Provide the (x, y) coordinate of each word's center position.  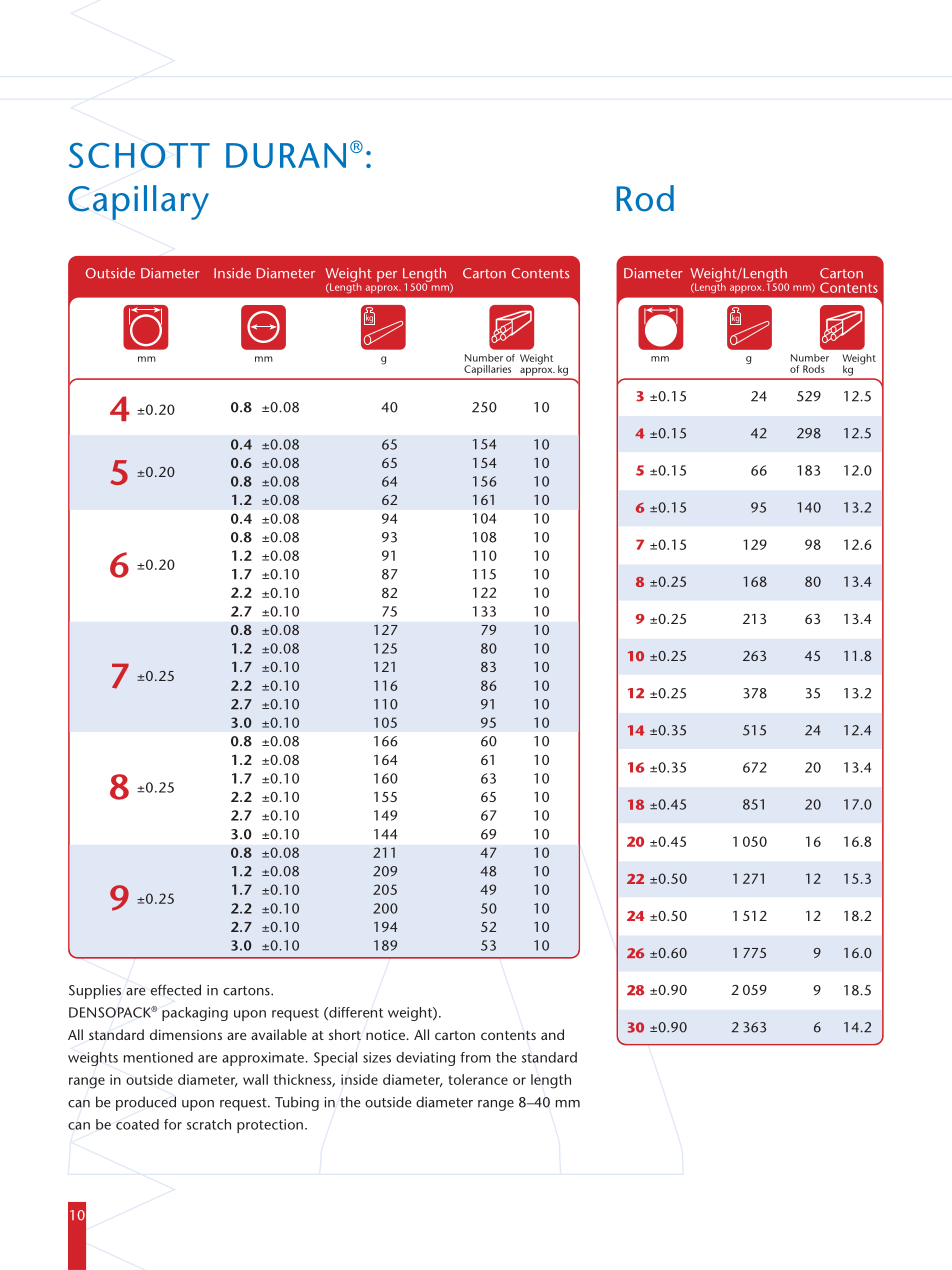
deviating (425, 1059)
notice (387, 1035)
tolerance (478, 1079)
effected (176, 990)
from (475, 1057)
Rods (814, 369)
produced (146, 1103)
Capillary (138, 202)
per (387, 276)
